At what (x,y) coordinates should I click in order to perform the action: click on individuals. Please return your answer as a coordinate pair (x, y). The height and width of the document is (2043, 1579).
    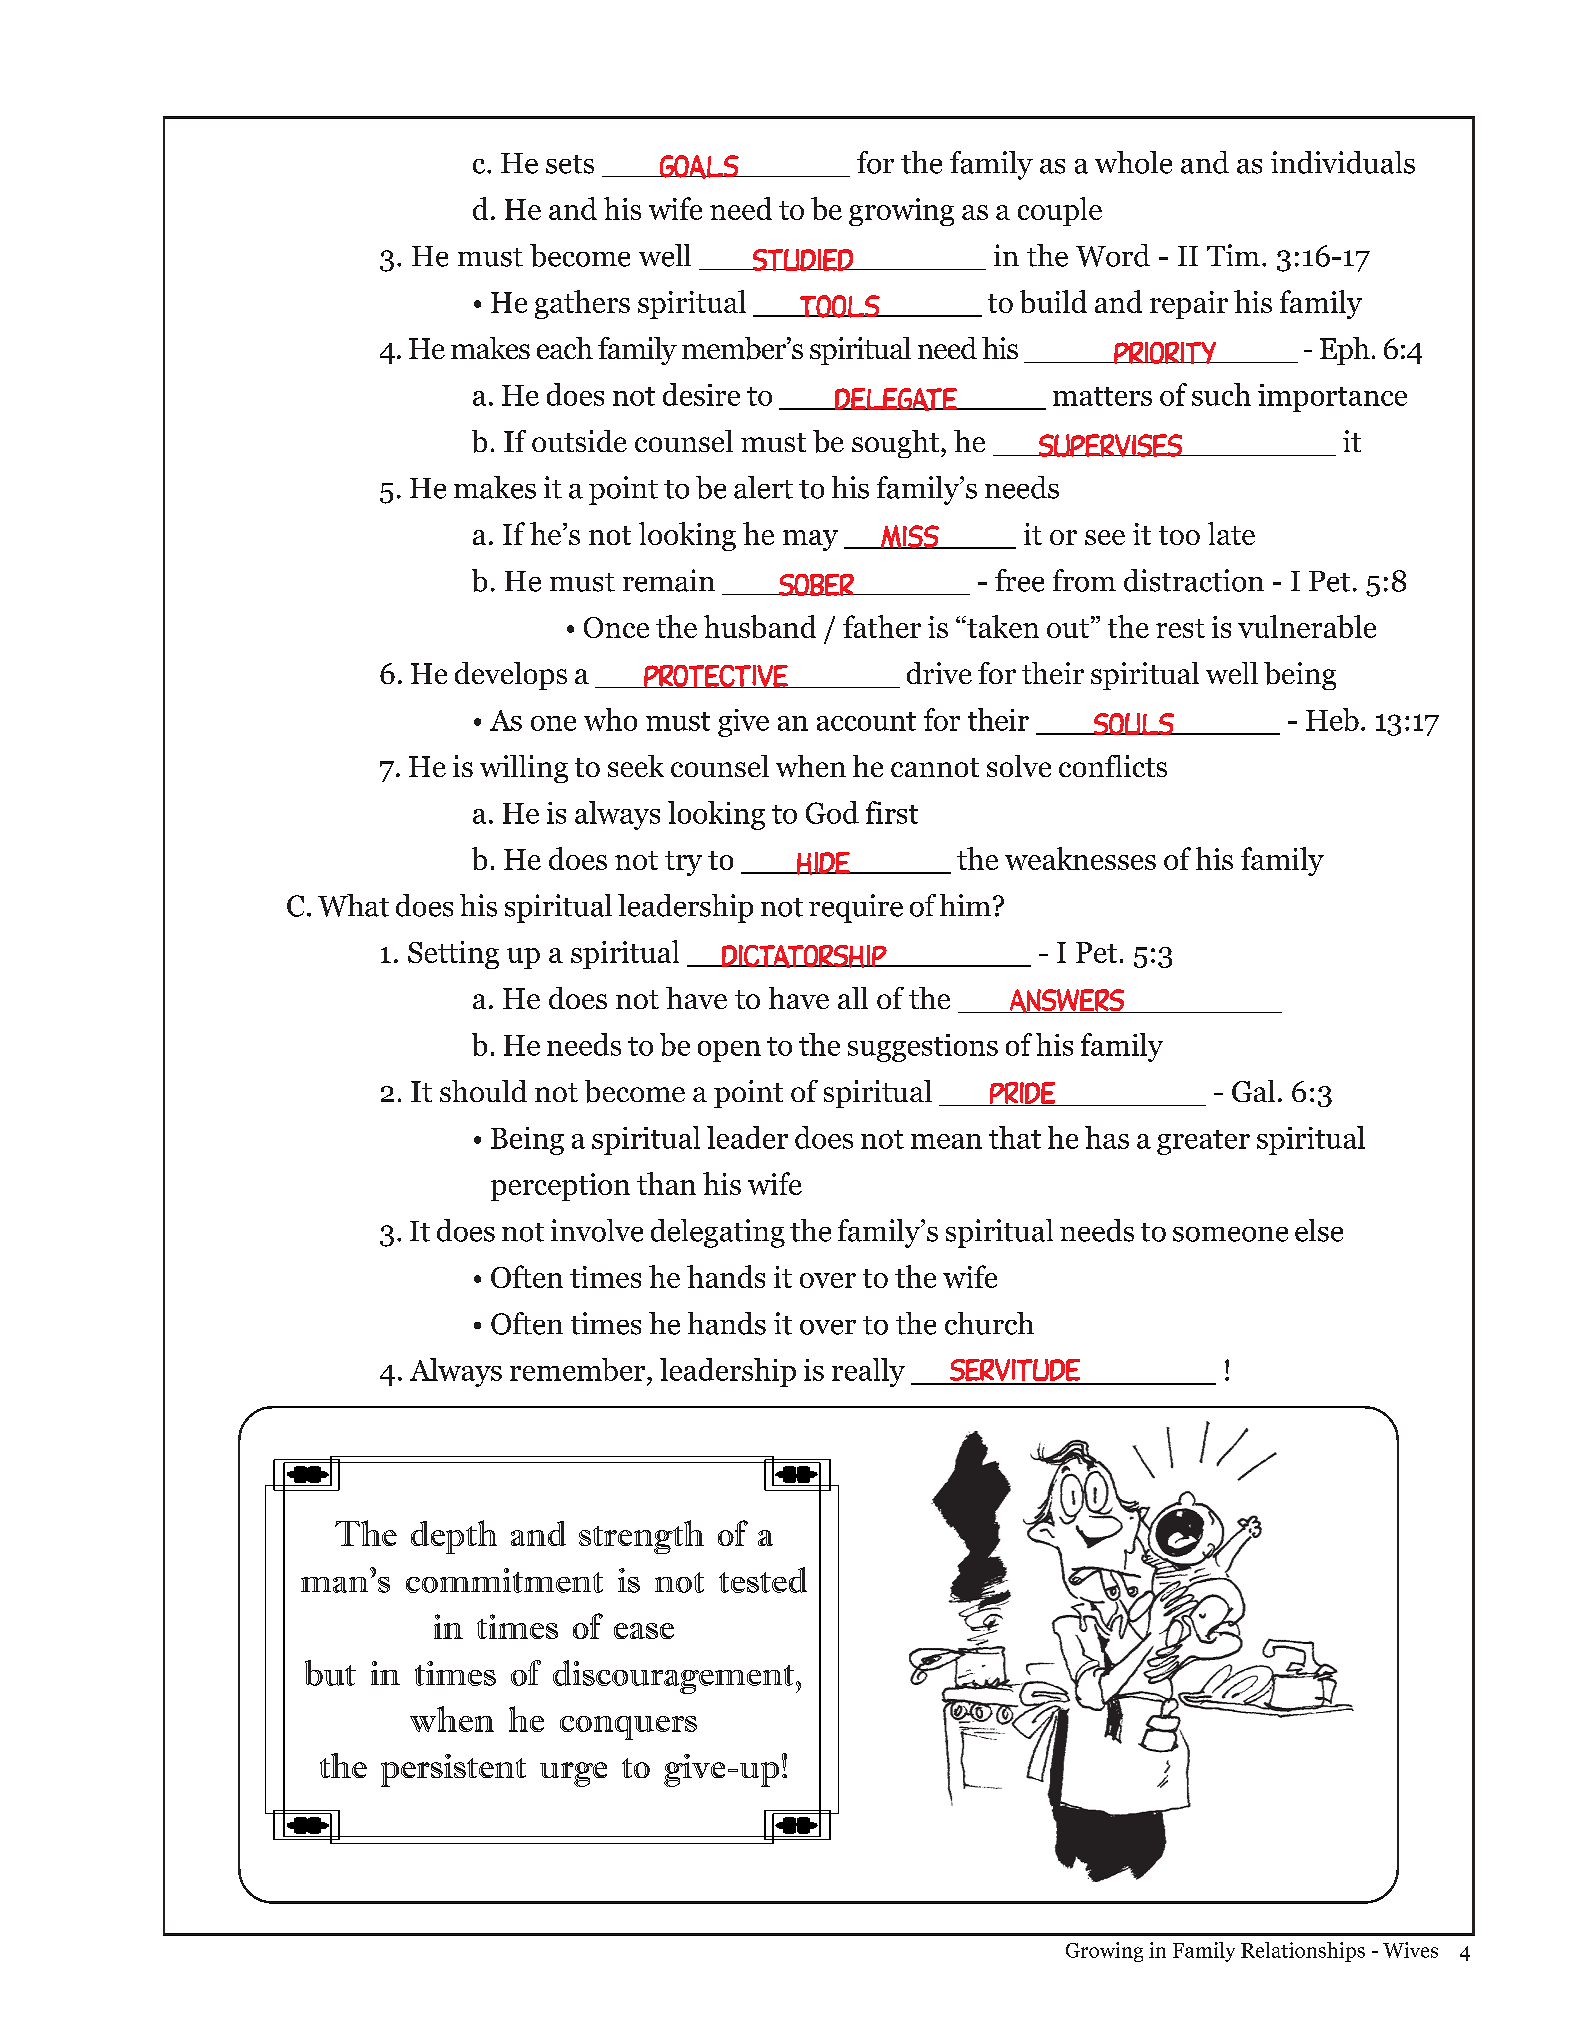
    Looking at the image, I should click on (1343, 162).
